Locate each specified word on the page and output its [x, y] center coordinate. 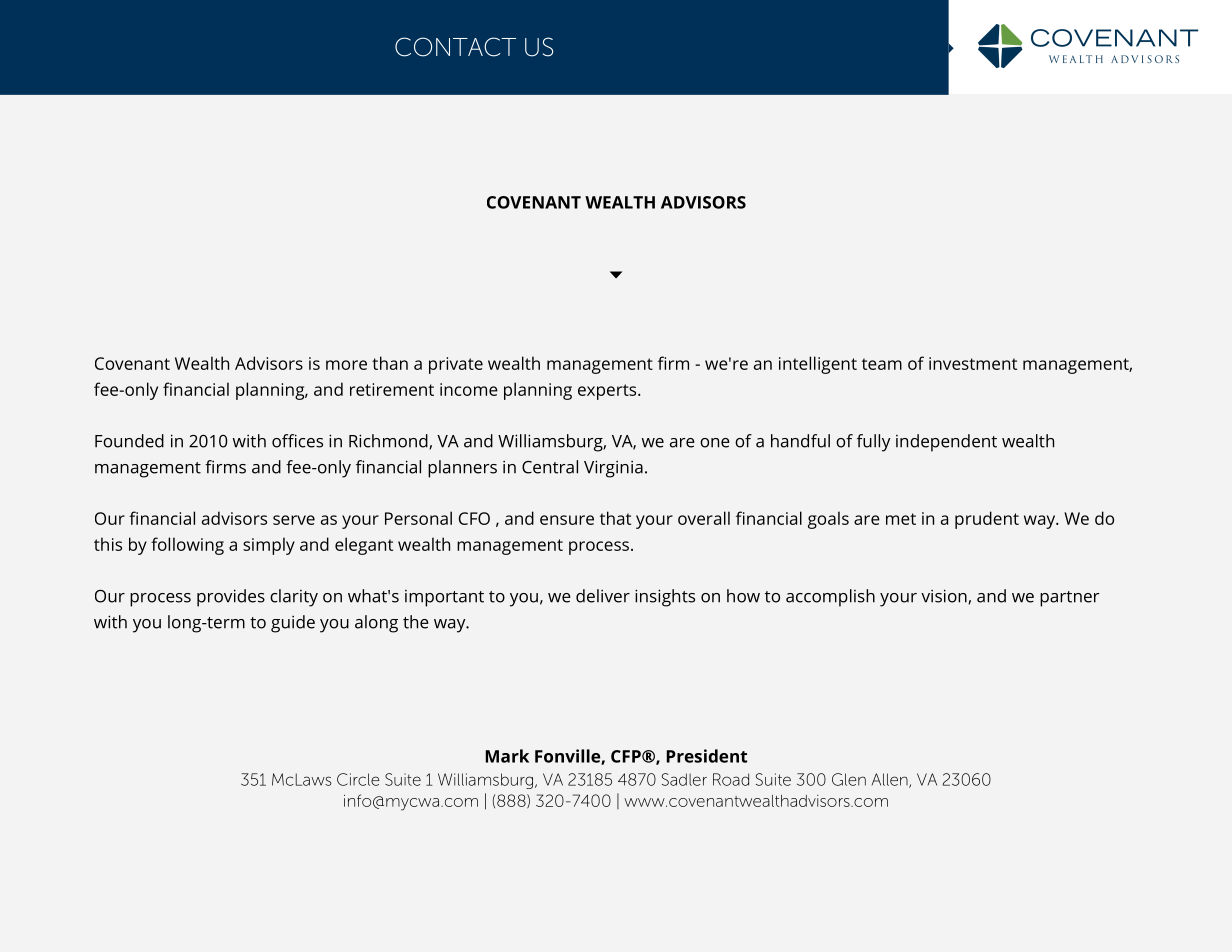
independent [946, 443]
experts [608, 392]
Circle [358, 779]
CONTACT [455, 47]
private [456, 365]
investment [973, 363]
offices [297, 441]
